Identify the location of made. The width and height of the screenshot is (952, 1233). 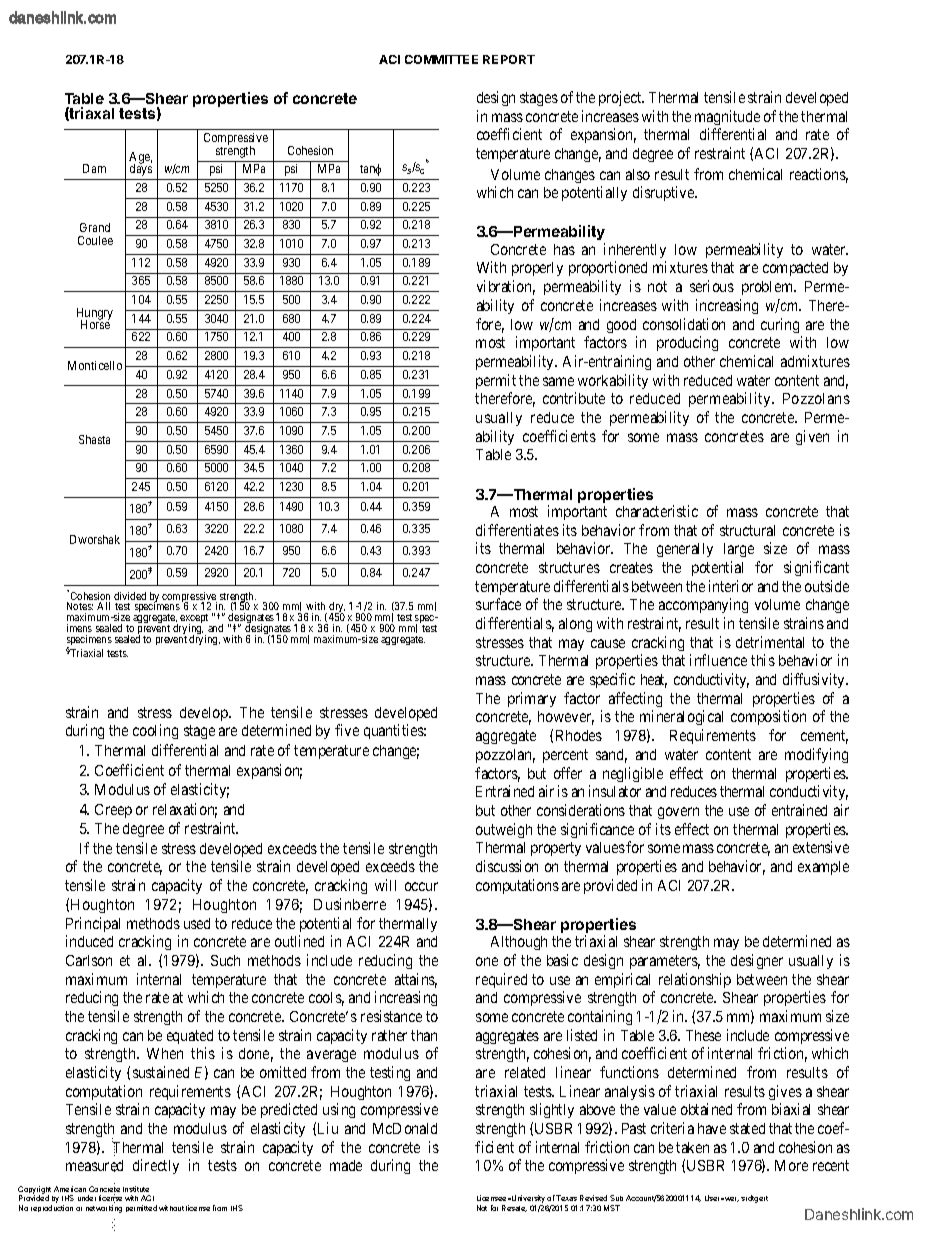
(346, 1165).
